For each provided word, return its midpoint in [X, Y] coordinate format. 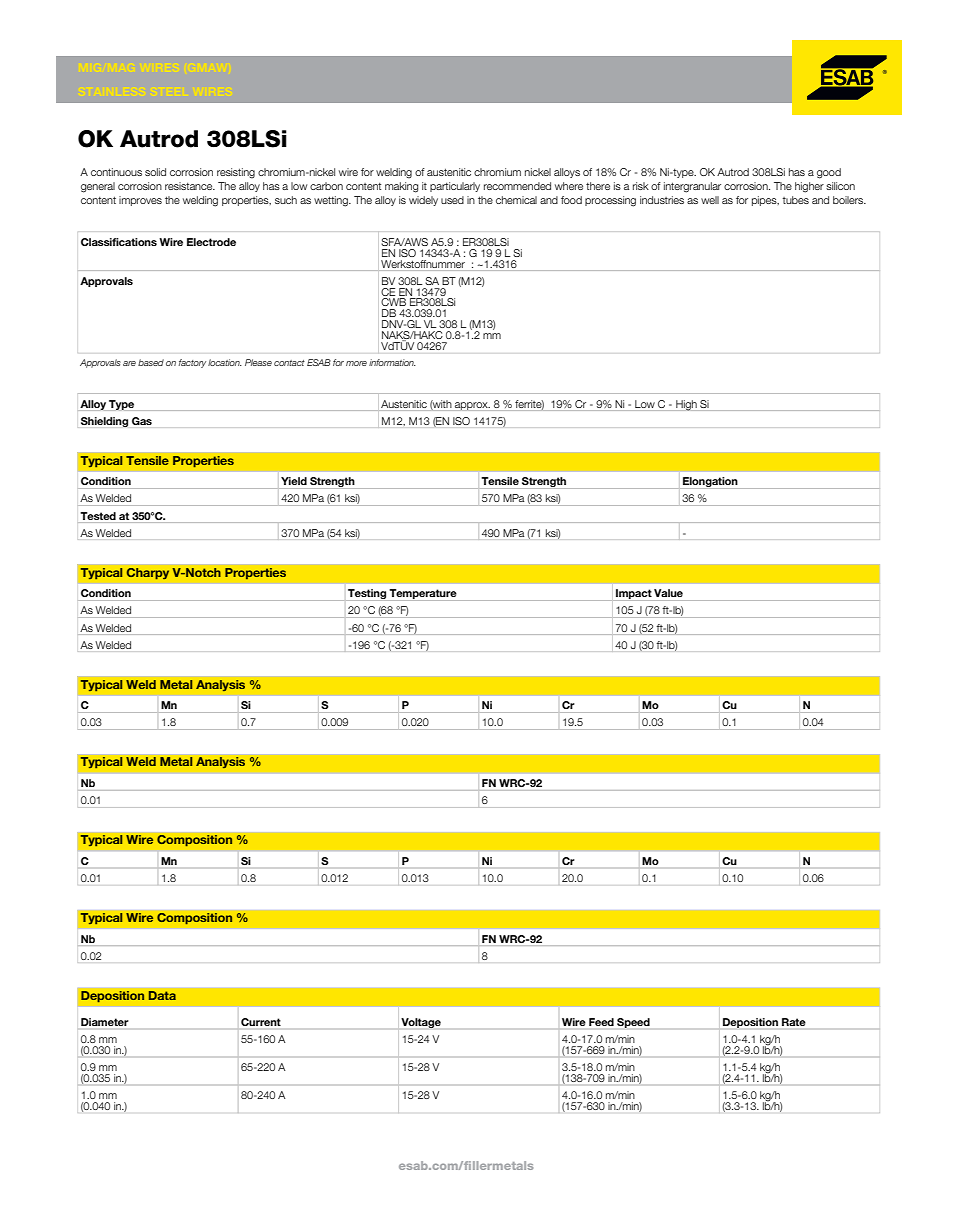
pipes [765, 201]
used [452, 200]
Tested [98, 516]
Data [162, 996]
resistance [190, 186]
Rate [793, 1022]
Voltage [421, 1023]
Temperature [423, 595]
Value [668, 593]
